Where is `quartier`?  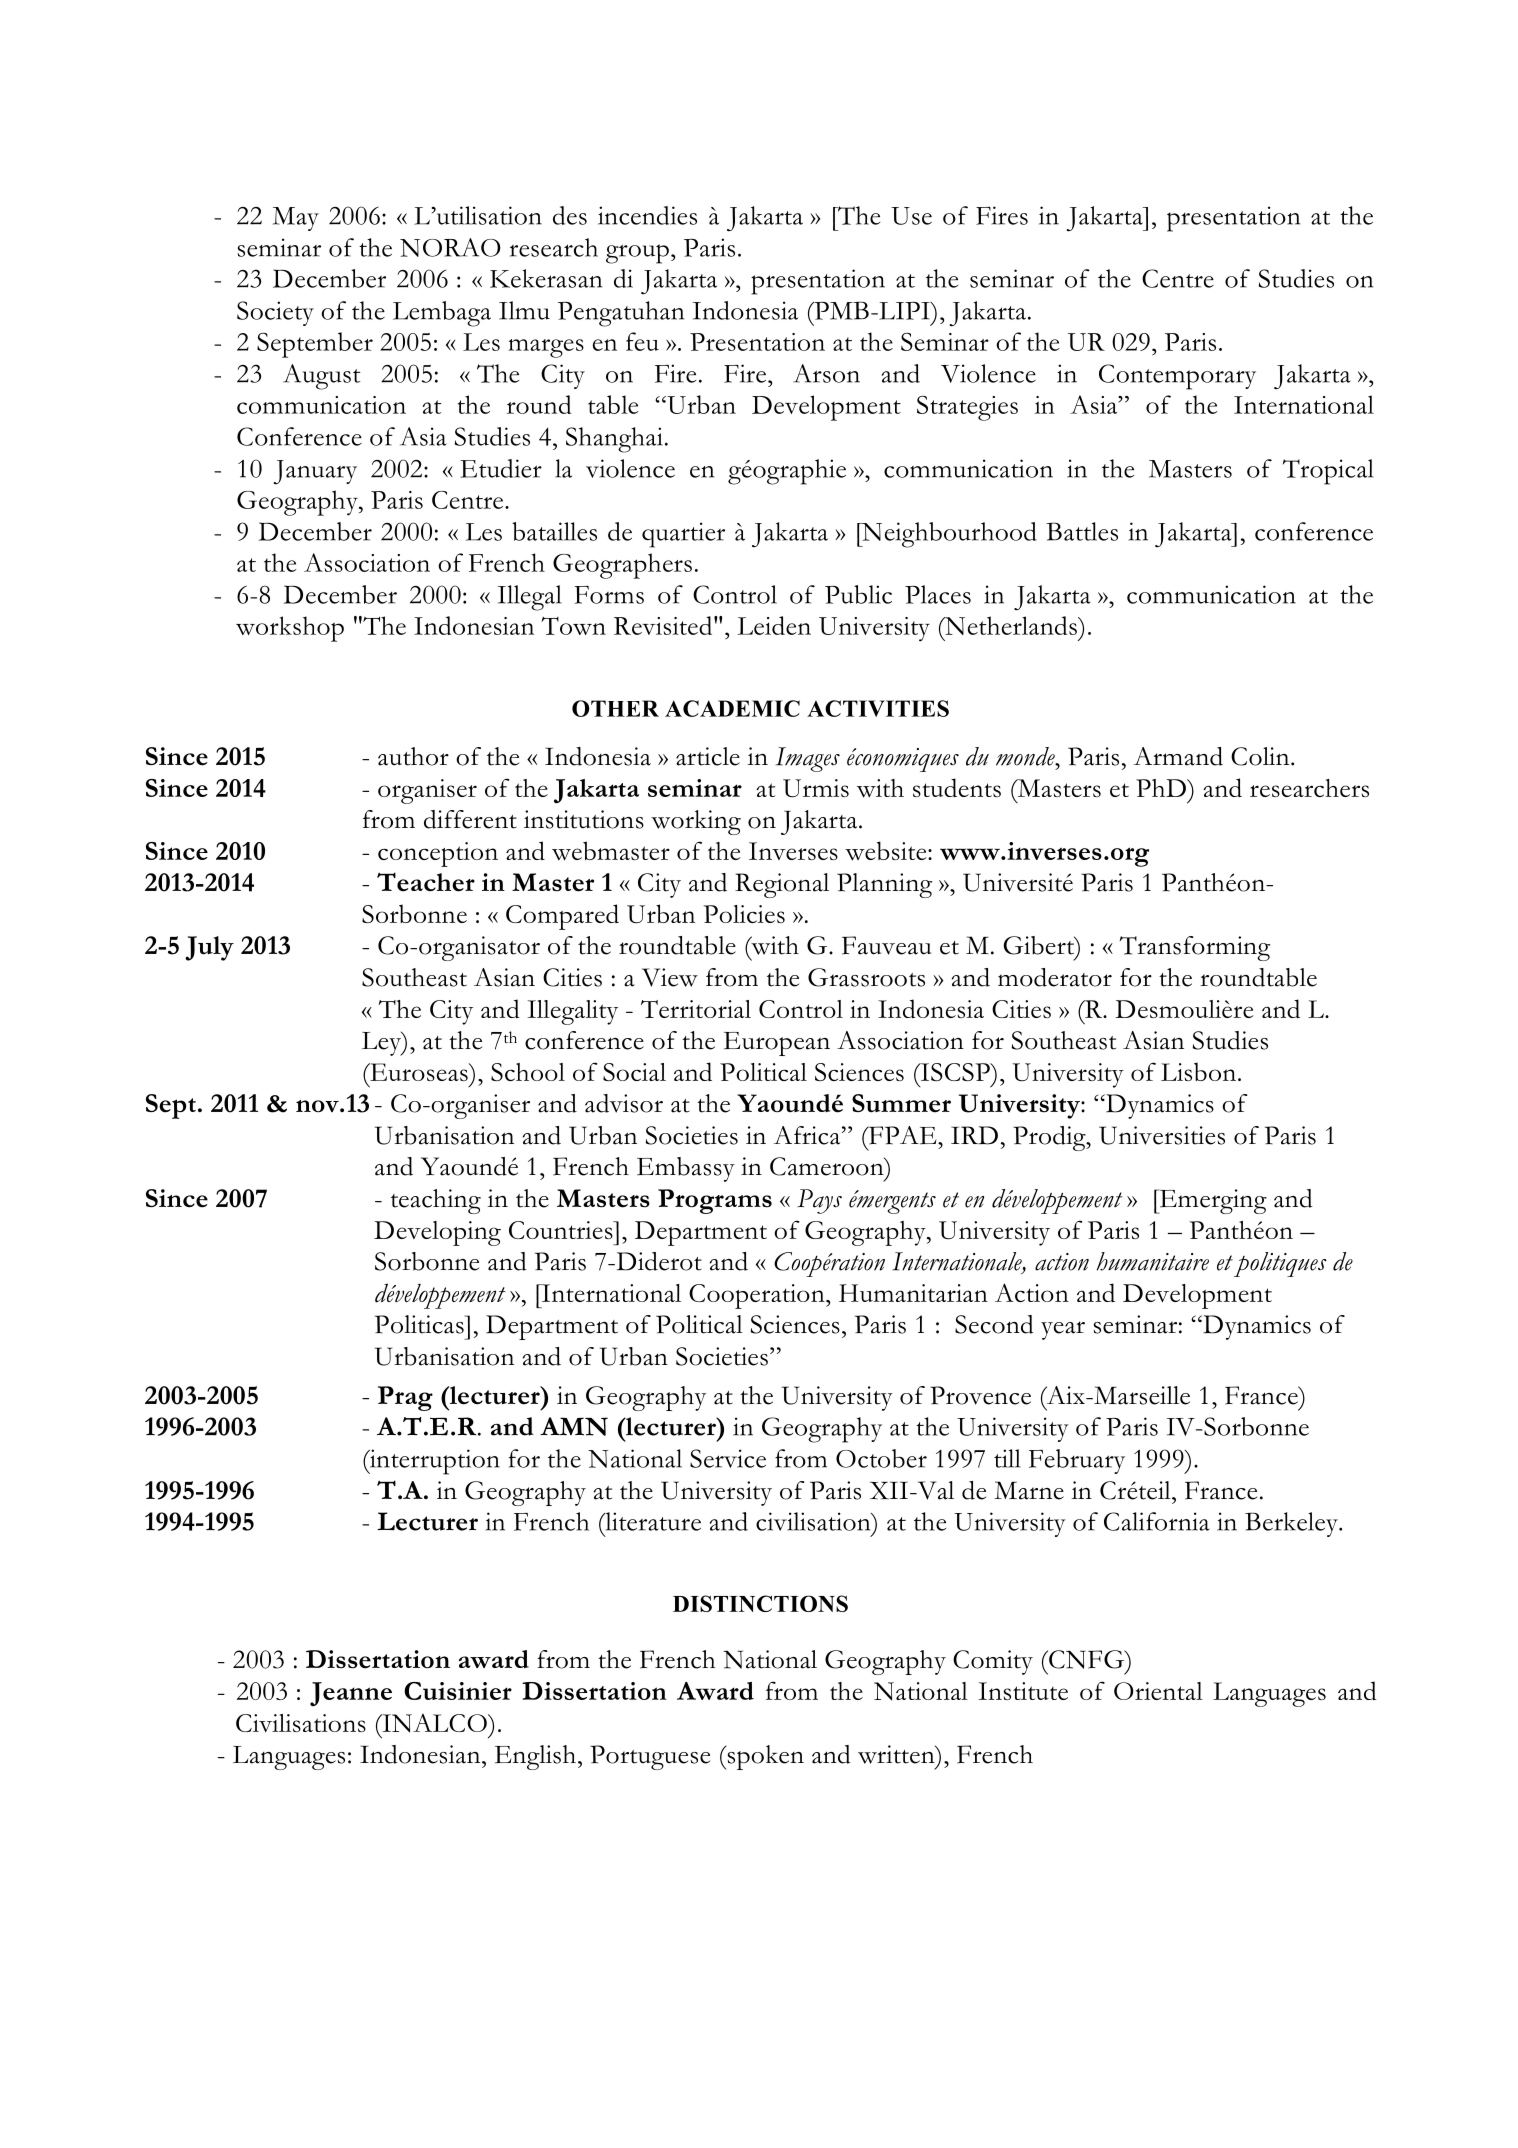
quartier is located at coordinates (683, 535).
